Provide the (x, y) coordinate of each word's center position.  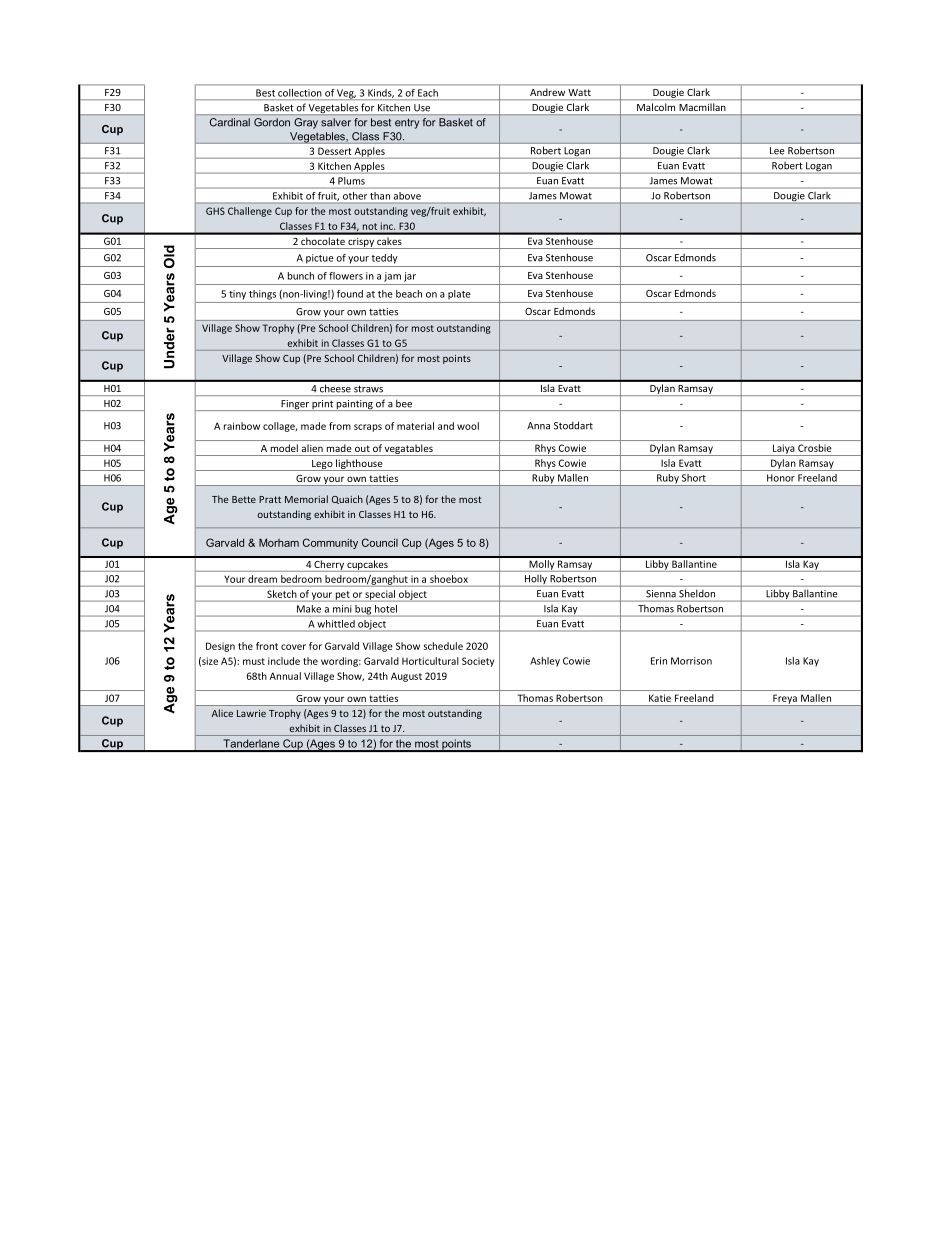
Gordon (272, 122)
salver (336, 122)
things (262, 295)
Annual (285, 676)
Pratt (270, 499)
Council (380, 542)
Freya (785, 700)
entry (407, 124)
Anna (538, 426)
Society (478, 662)
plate (459, 295)
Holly (535, 581)
